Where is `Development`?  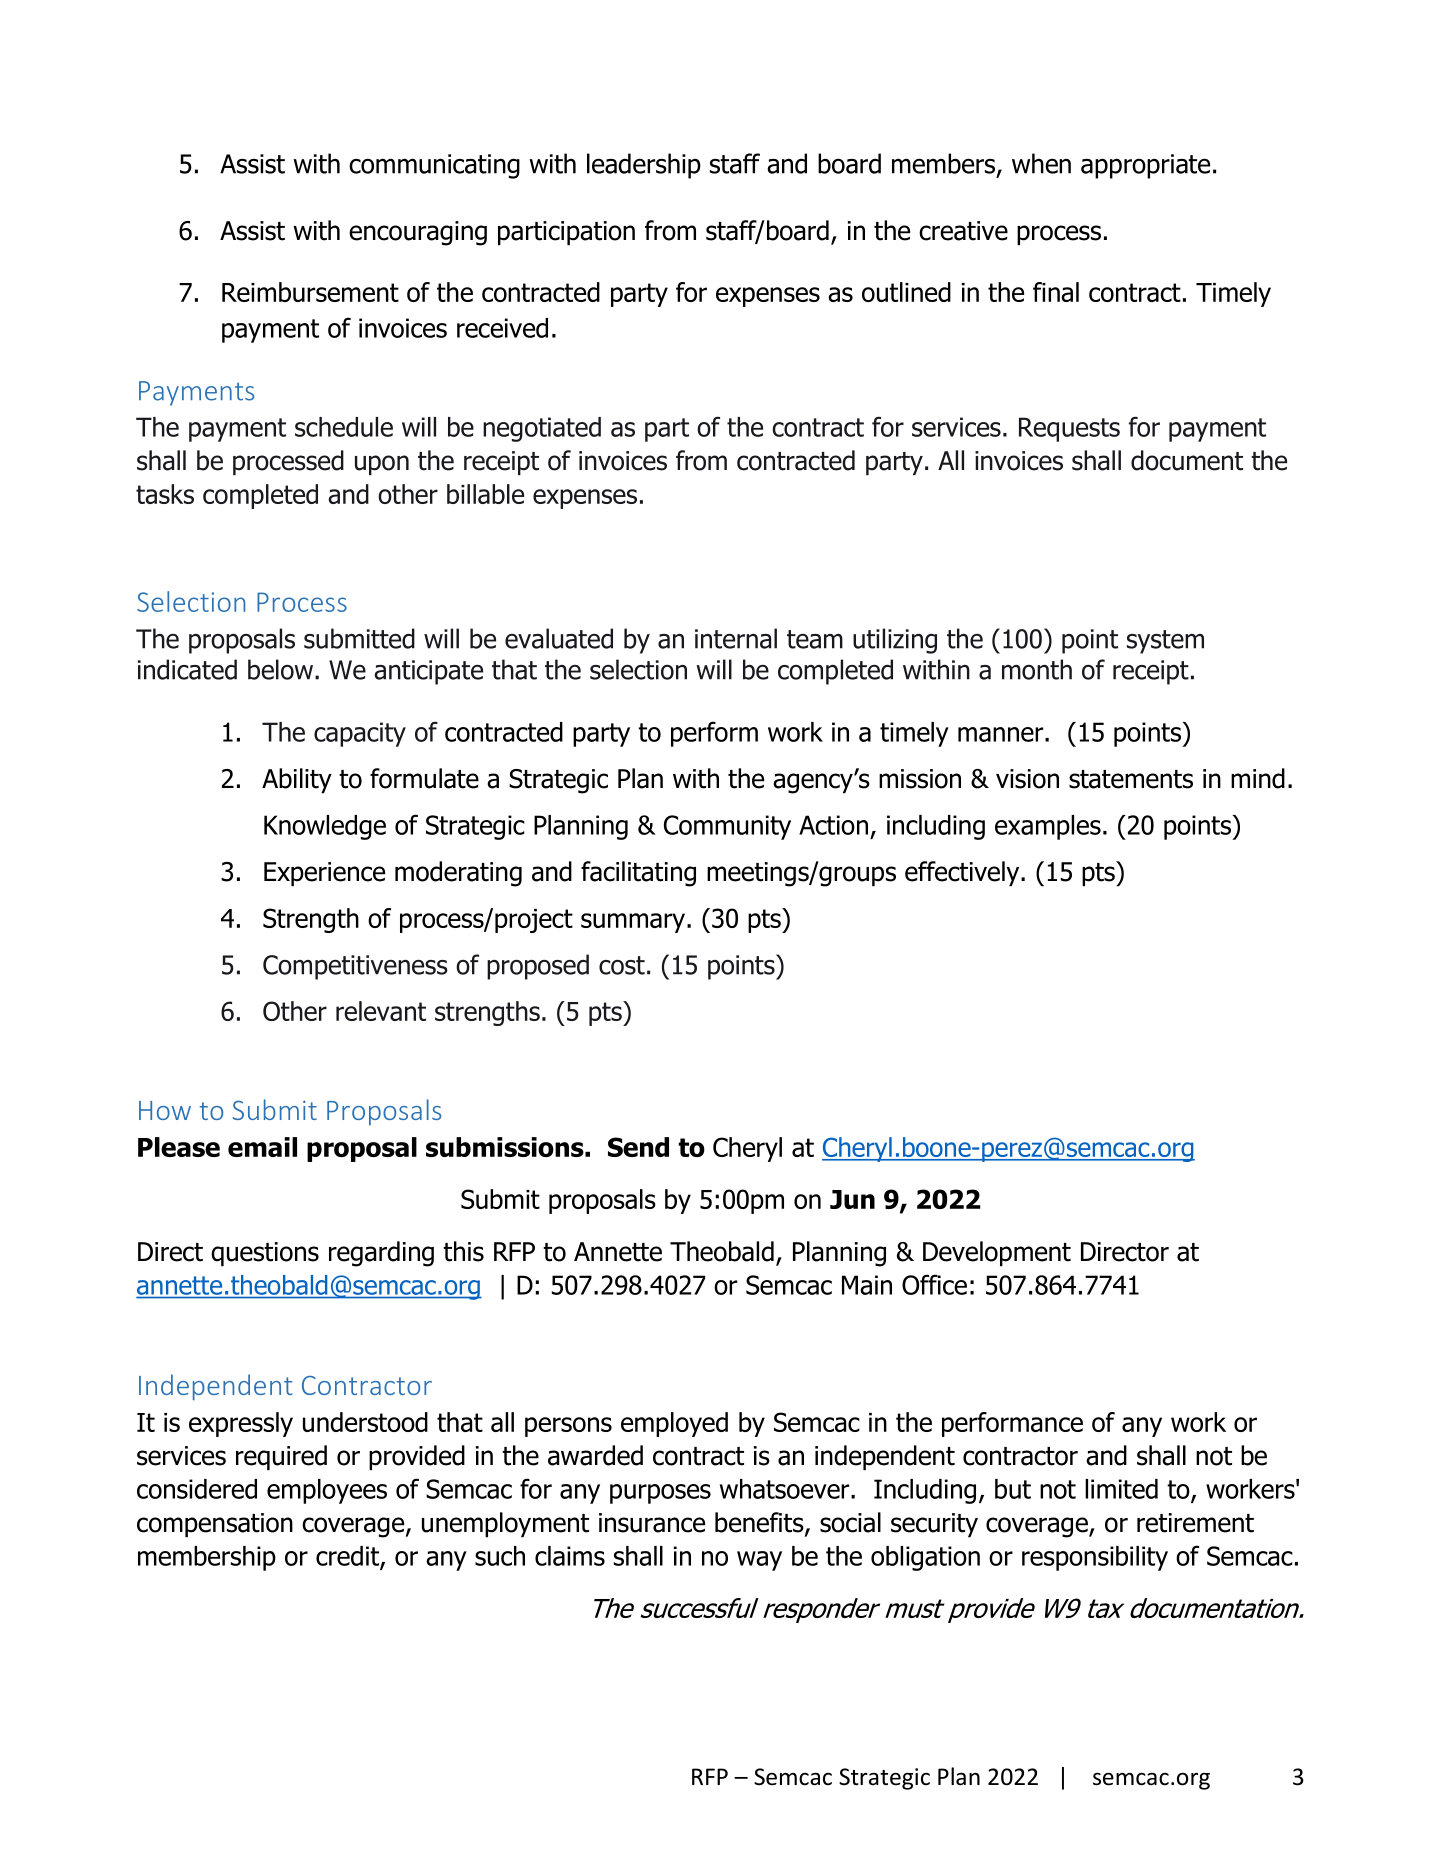
Development is located at coordinates (997, 1253).
